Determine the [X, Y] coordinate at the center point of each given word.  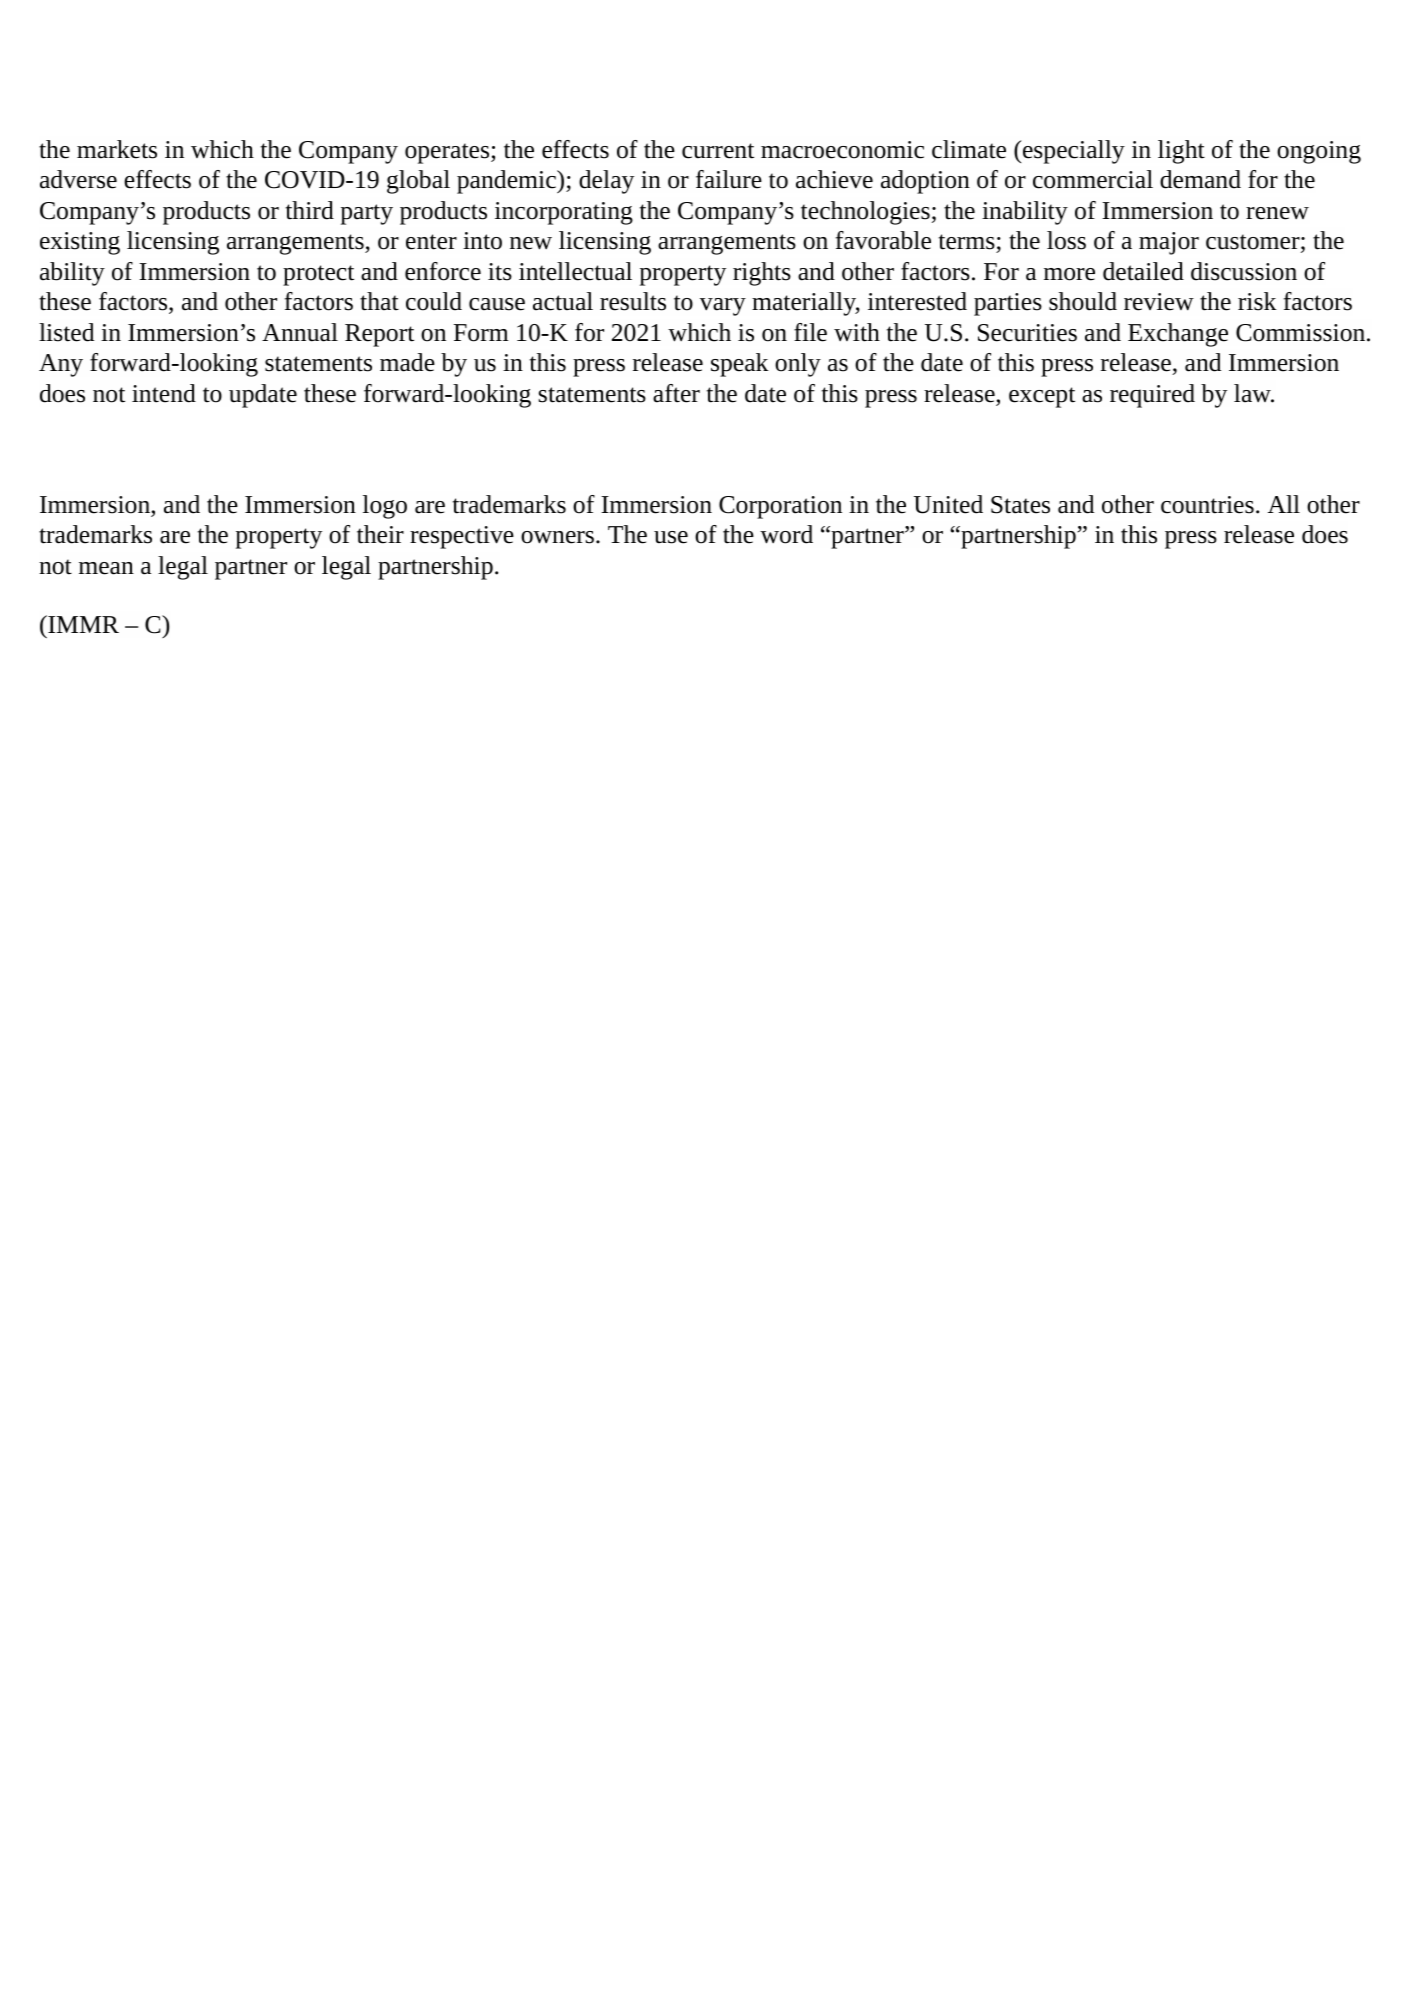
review [1159, 302]
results [633, 301]
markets [117, 149]
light [1181, 152]
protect [318, 275]
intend [164, 393]
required [1152, 396]
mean [106, 568]
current [718, 151]
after [676, 393]
